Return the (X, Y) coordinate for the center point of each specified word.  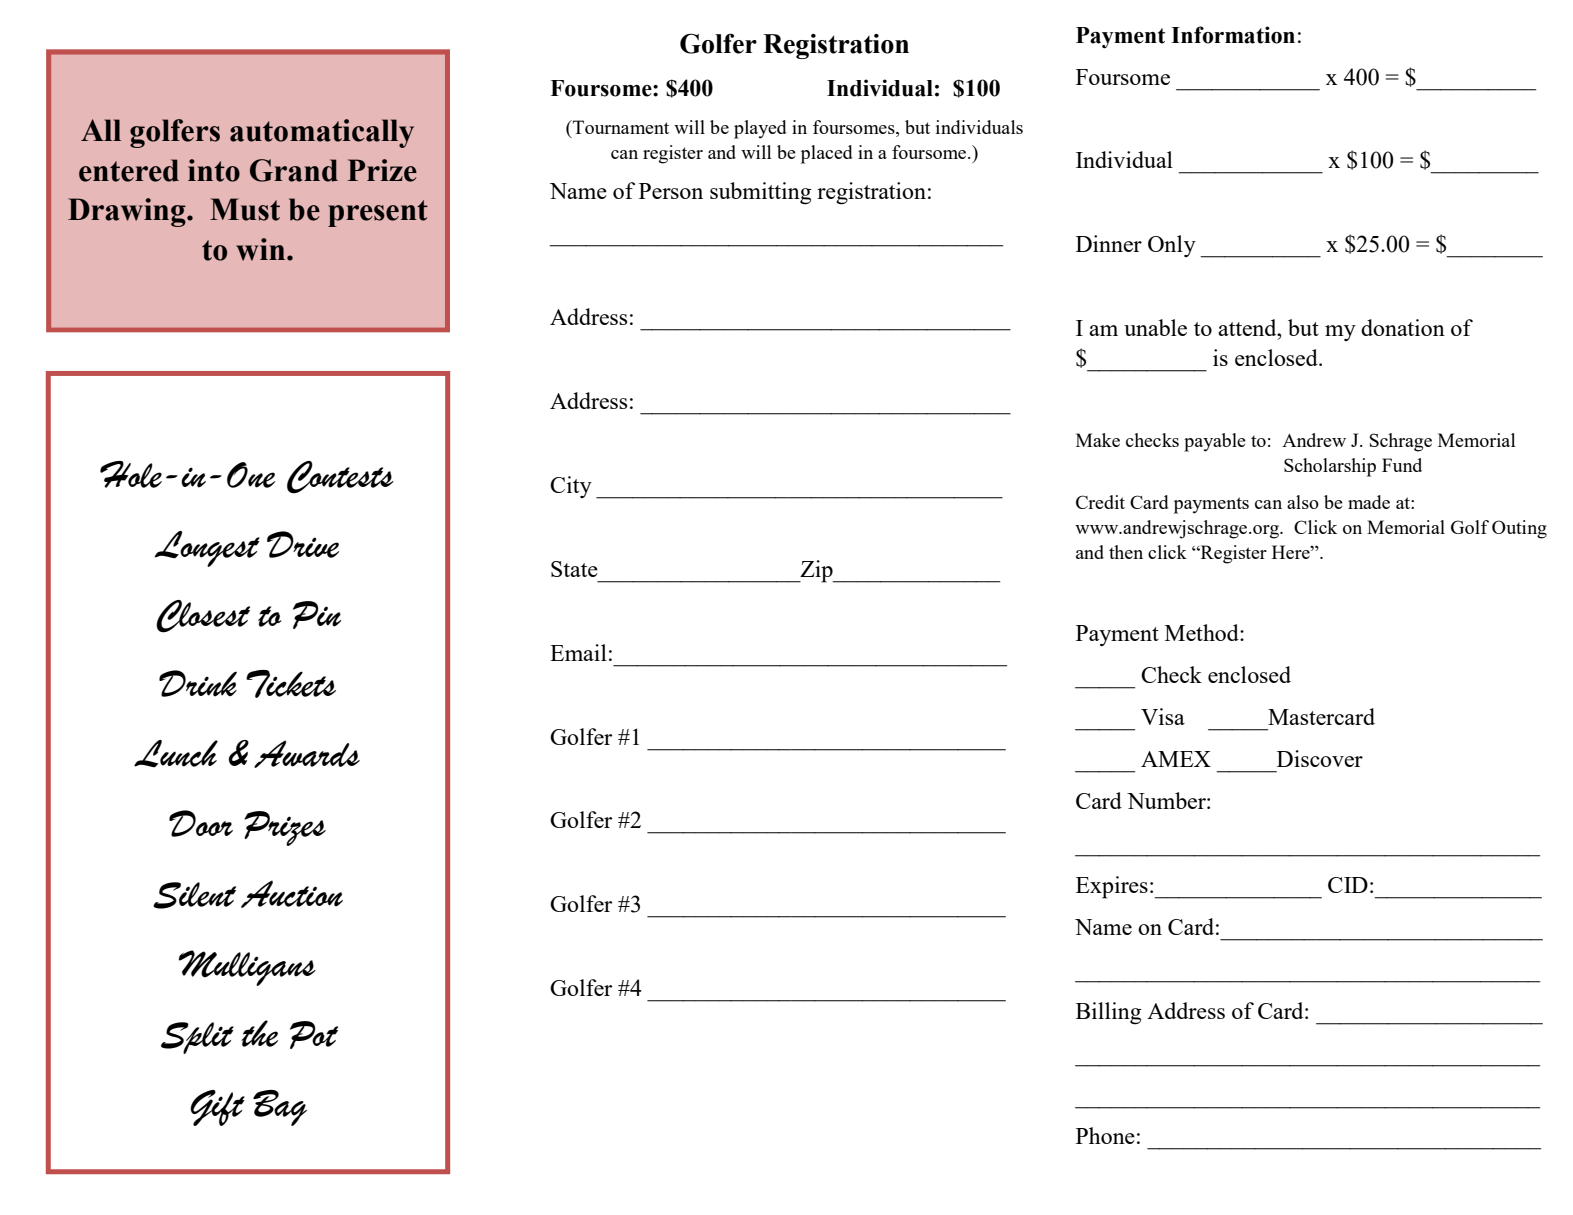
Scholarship (1330, 467)
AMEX (1176, 759)
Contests (340, 477)
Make (1098, 440)
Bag (280, 1108)
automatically (322, 133)
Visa (1163, 716)
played (760, 129)
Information (1233, 35)
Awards (307, 754)
